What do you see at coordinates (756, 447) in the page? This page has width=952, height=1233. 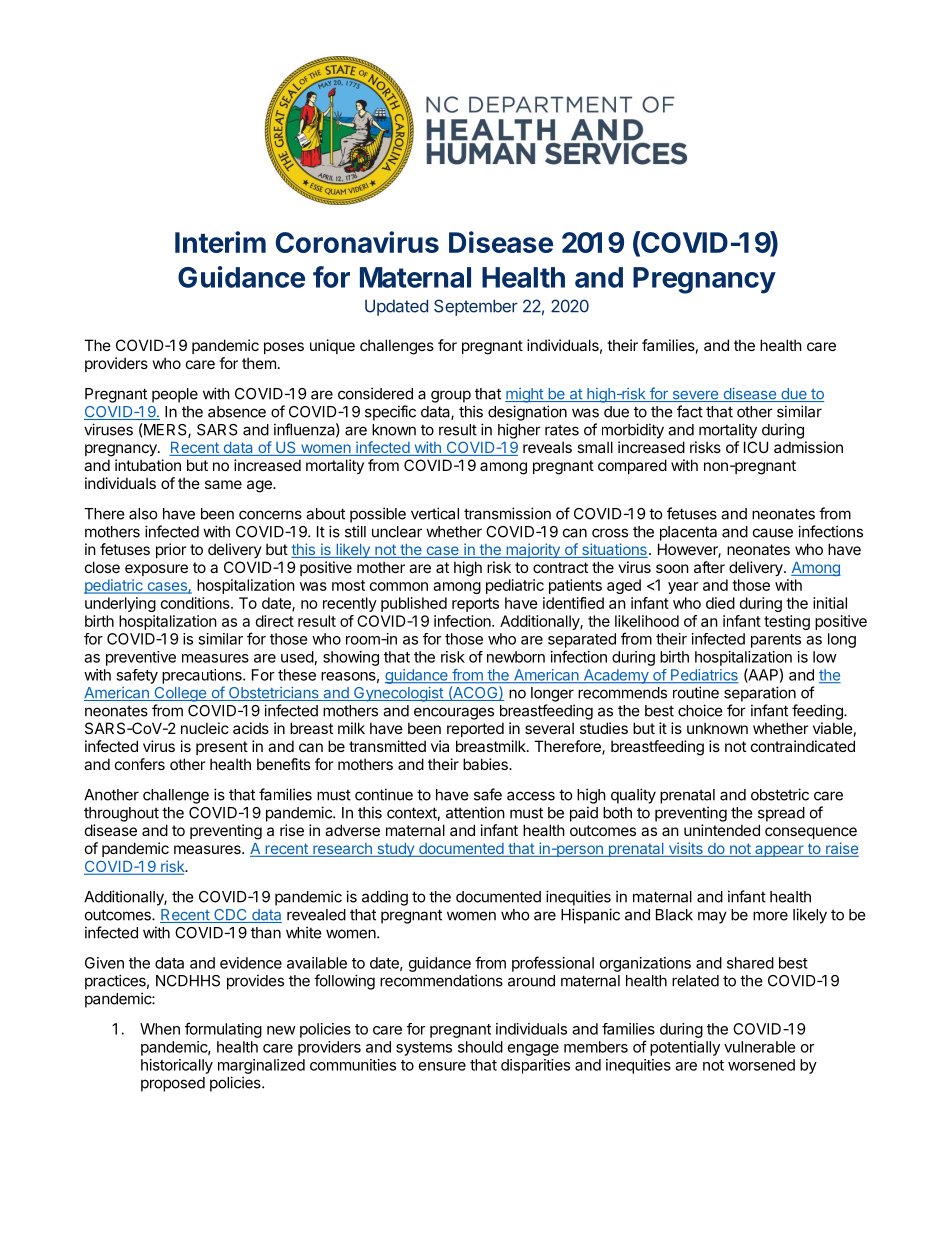 I see `ICU` at bounding box center [756, 447].
